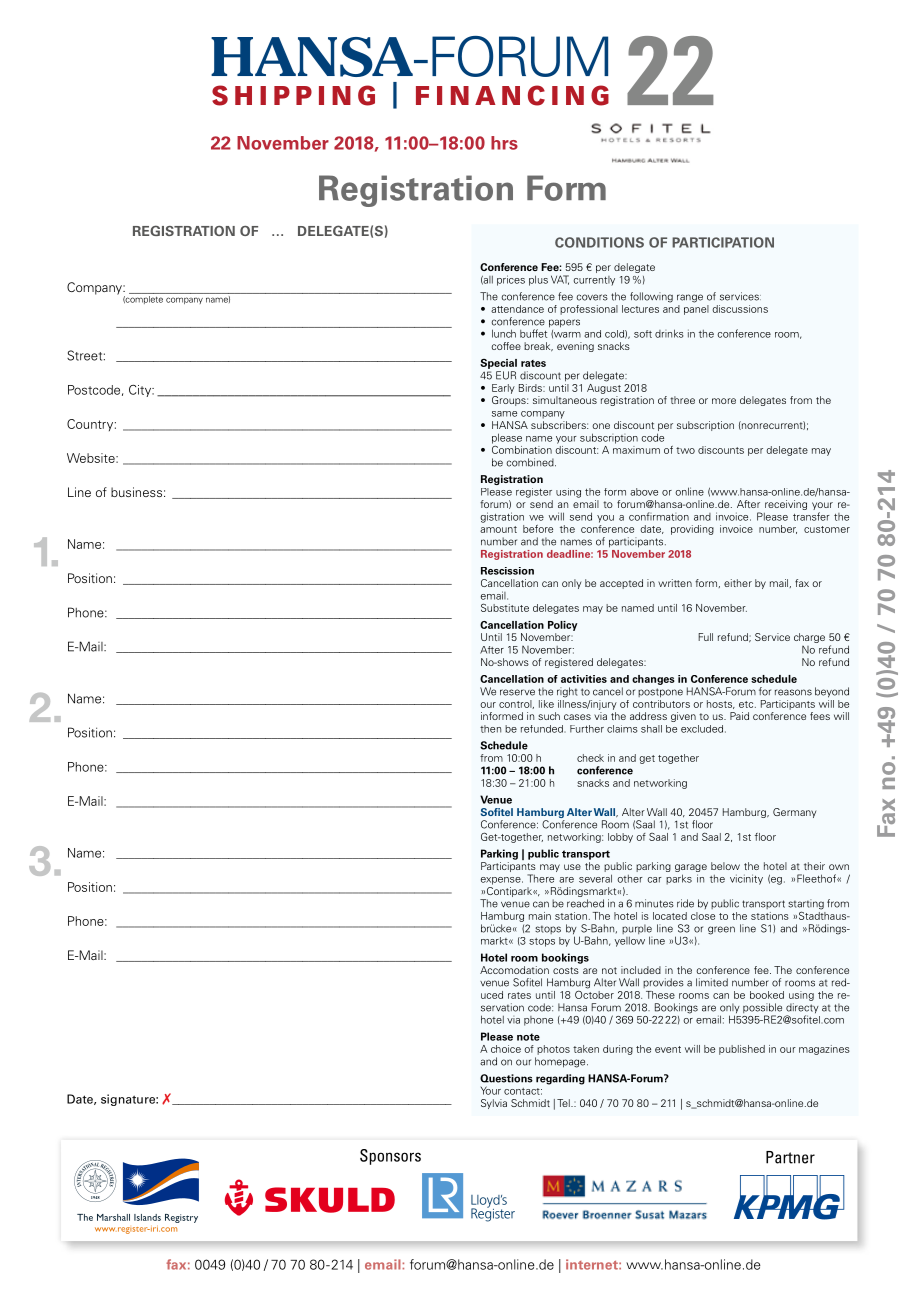 This screenshot has width=924, height=1308. I want to click on There, so click(540, 878).
